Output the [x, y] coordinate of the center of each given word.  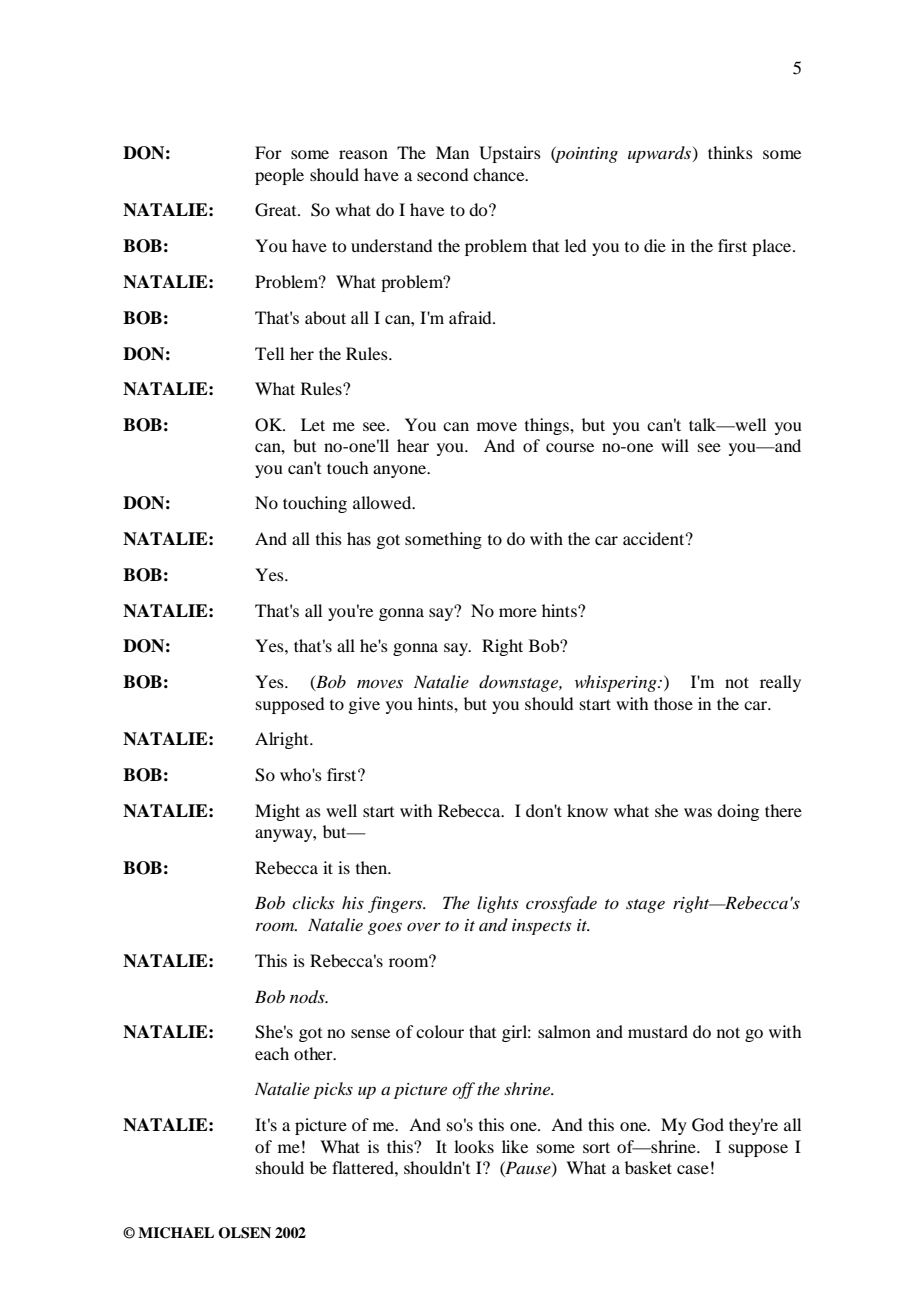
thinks [730, 152]
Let [313, 424]
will [675, 445]
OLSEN [244, 1233]
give [364, 705]
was [698, 812]
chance [500, 174]
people [279, 176]
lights [497, 904]
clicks [313, 902]
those [673, 703]
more [518, 612]
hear [413, 445]
